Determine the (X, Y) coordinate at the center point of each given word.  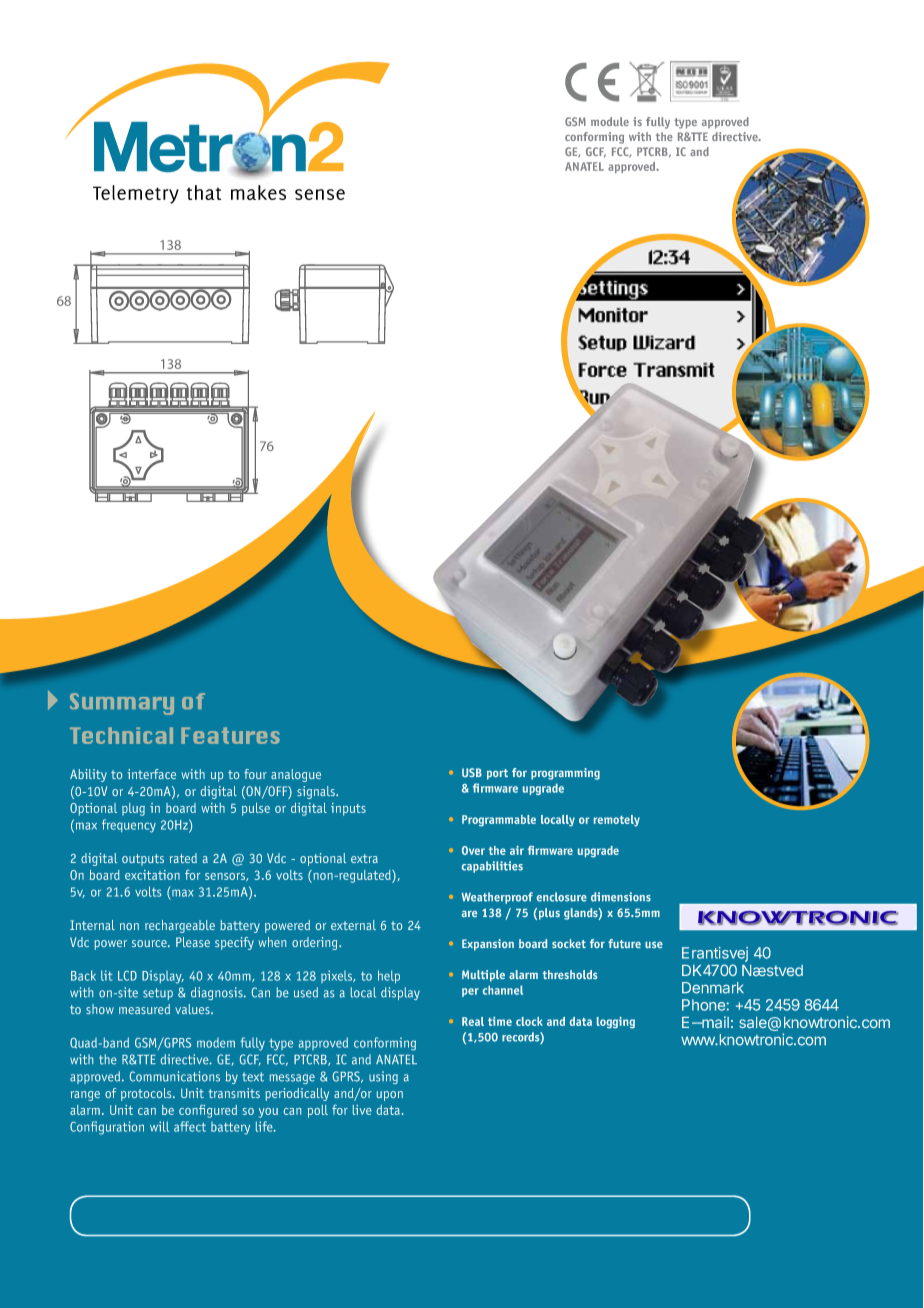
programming (565, 774)
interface (151, 774)
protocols (147, 1094)
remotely (616, 821)
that (204, 192)
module (610, 121)
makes (258, 192)
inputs (348, 809)
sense (320, 194)
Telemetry (136, 194)
